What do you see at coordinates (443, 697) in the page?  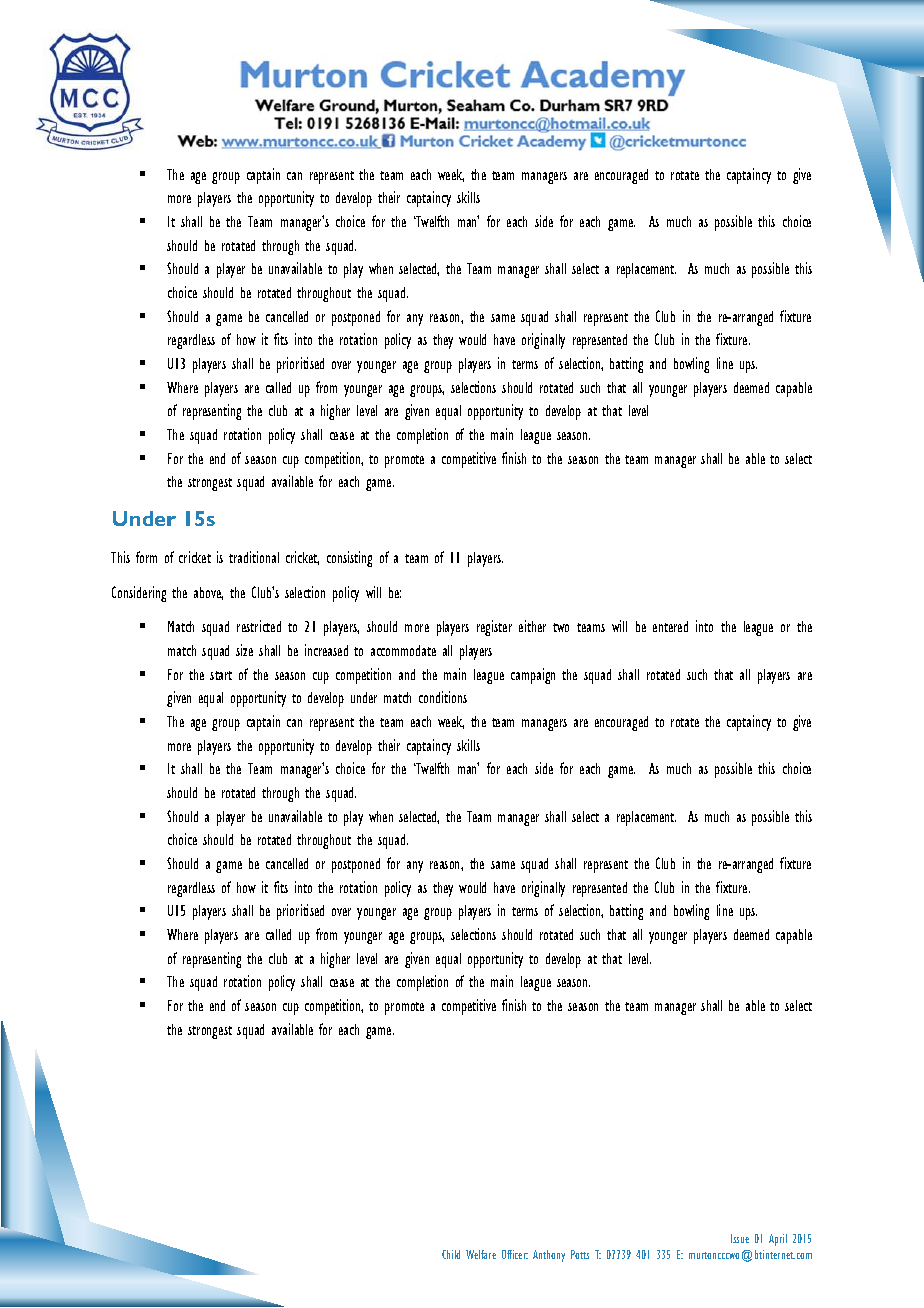 I see `conditions` at bounding box center [443, 697].
